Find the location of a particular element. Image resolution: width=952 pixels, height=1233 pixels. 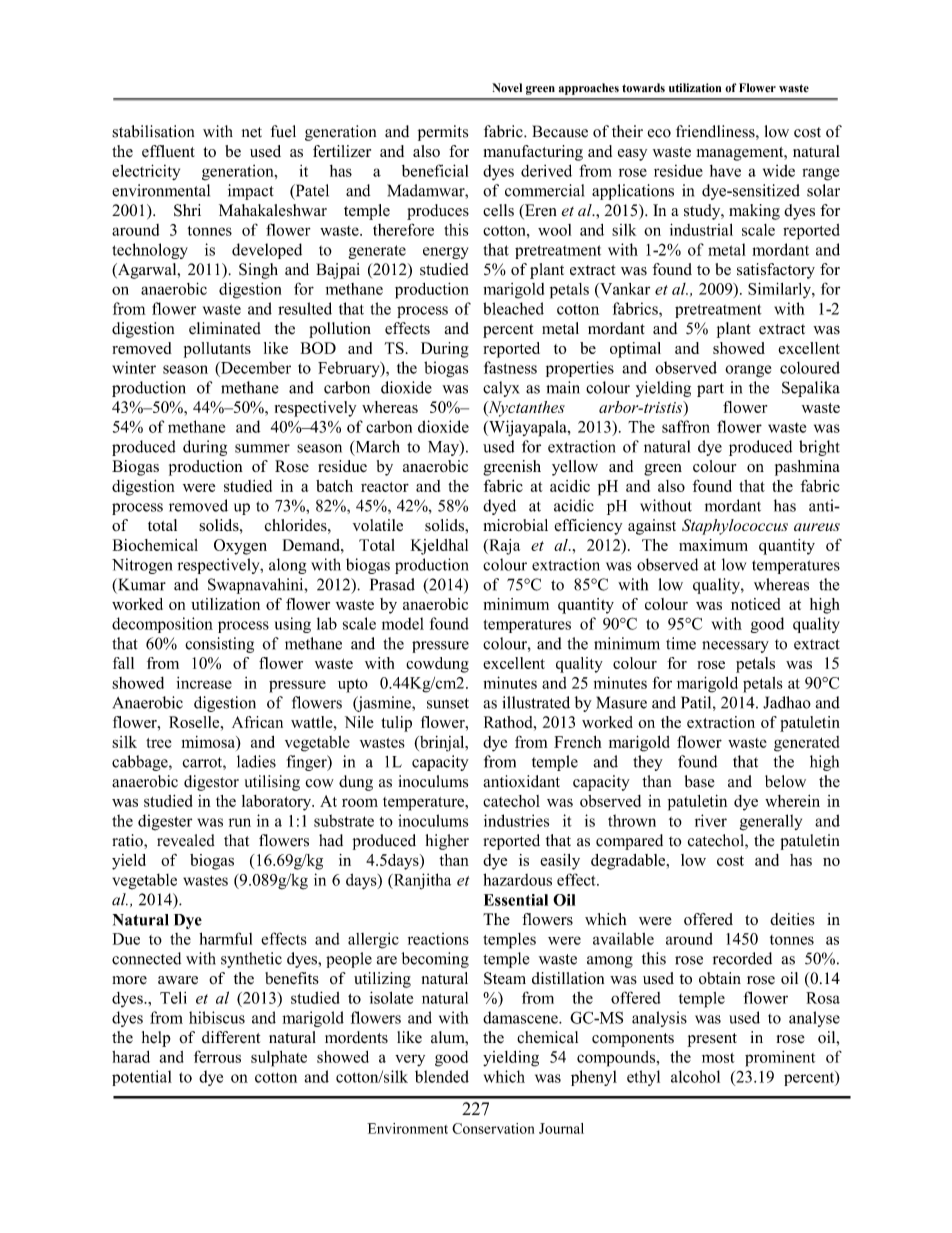

net is located at coordinates (252, 132).
